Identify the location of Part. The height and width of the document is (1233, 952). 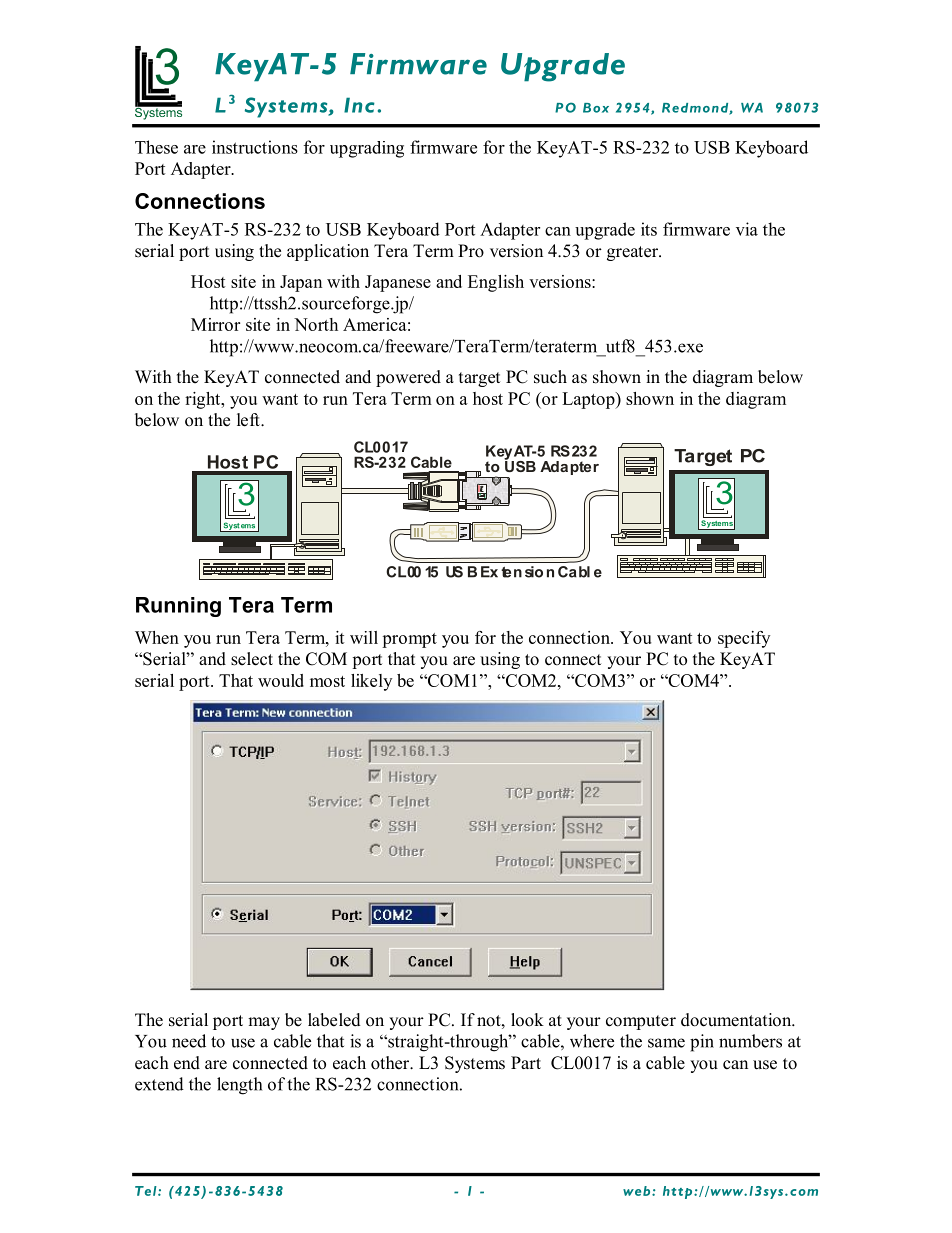
(526, 1062).
